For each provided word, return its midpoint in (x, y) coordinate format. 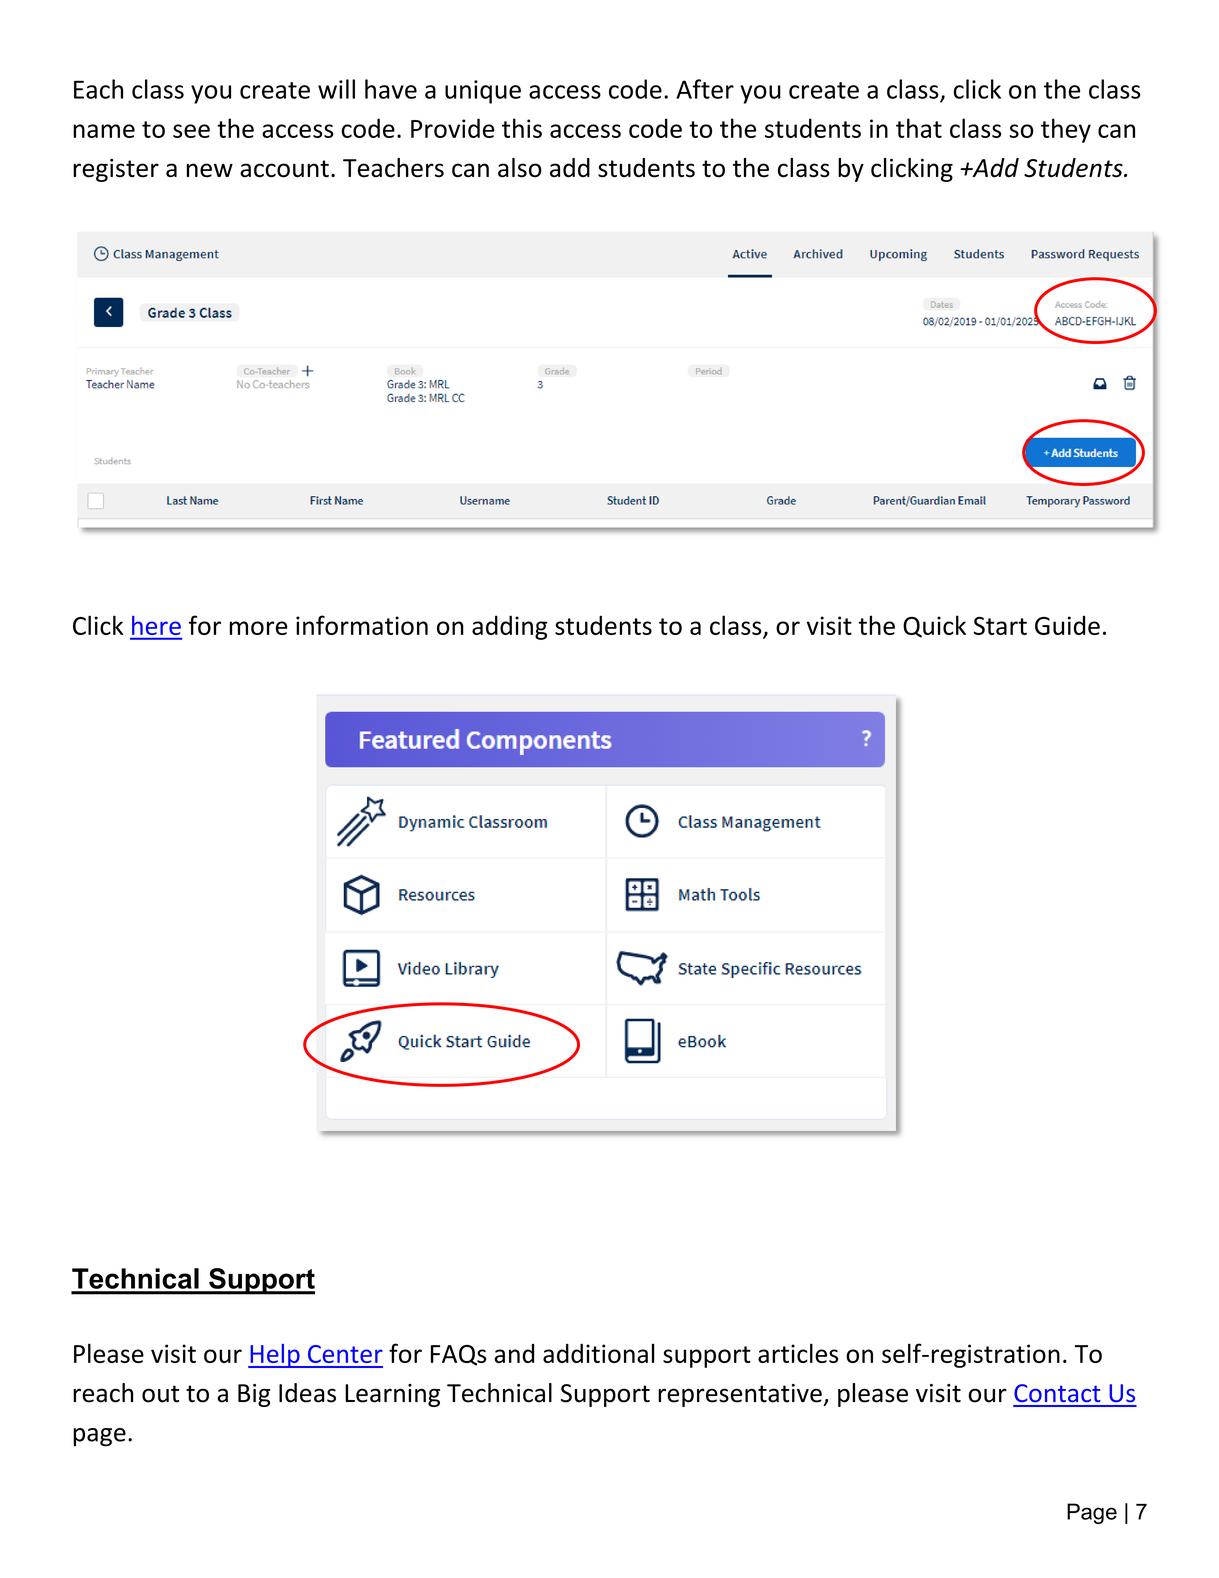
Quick (934, 626)
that (919, 128)
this (522, 128)
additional (599, 1353)
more (259, 628)
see (191, 131)
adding (510, 627)
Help (275, 1356)
